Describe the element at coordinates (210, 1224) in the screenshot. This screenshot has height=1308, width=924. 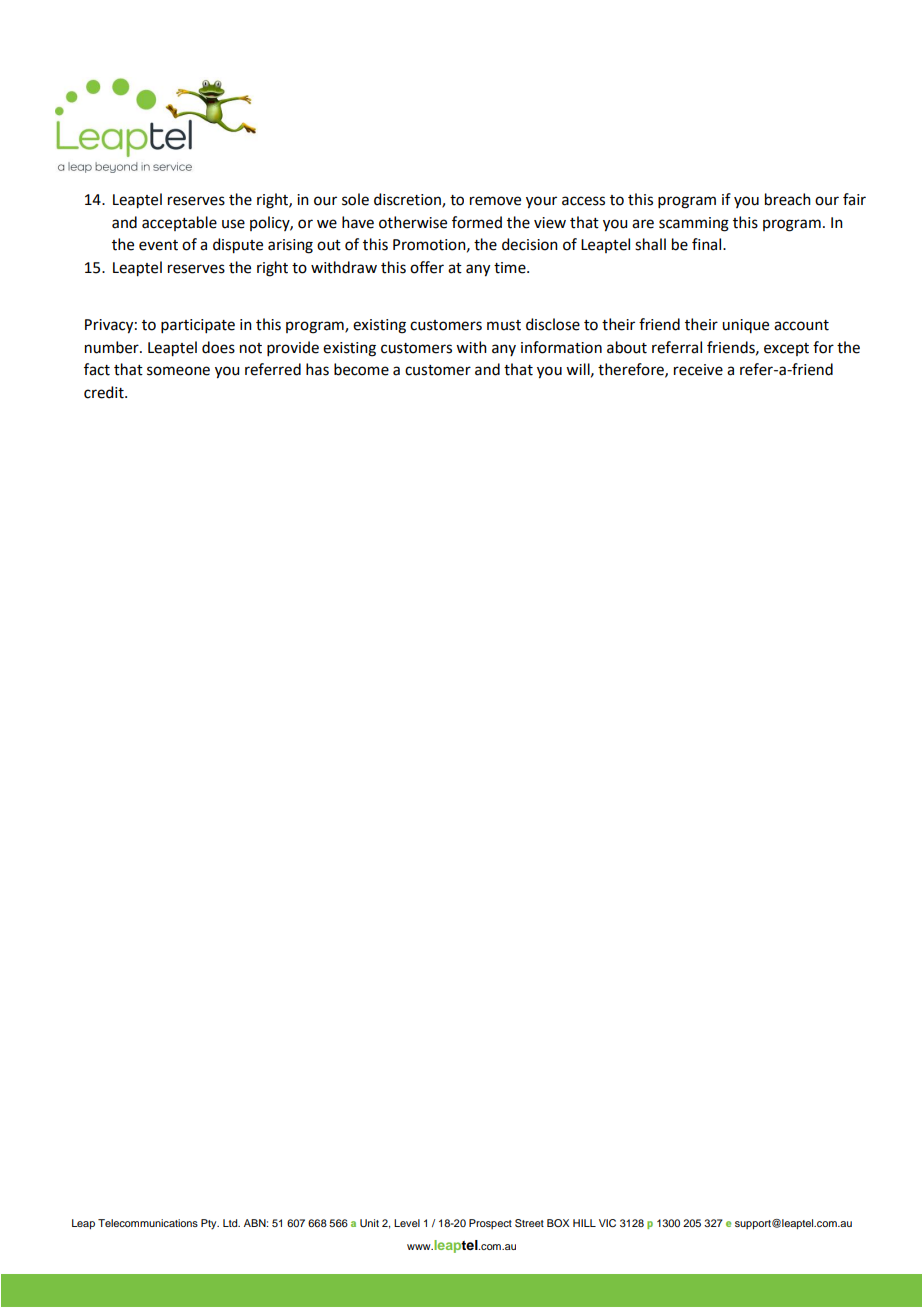
I see `Pty` at that location.
